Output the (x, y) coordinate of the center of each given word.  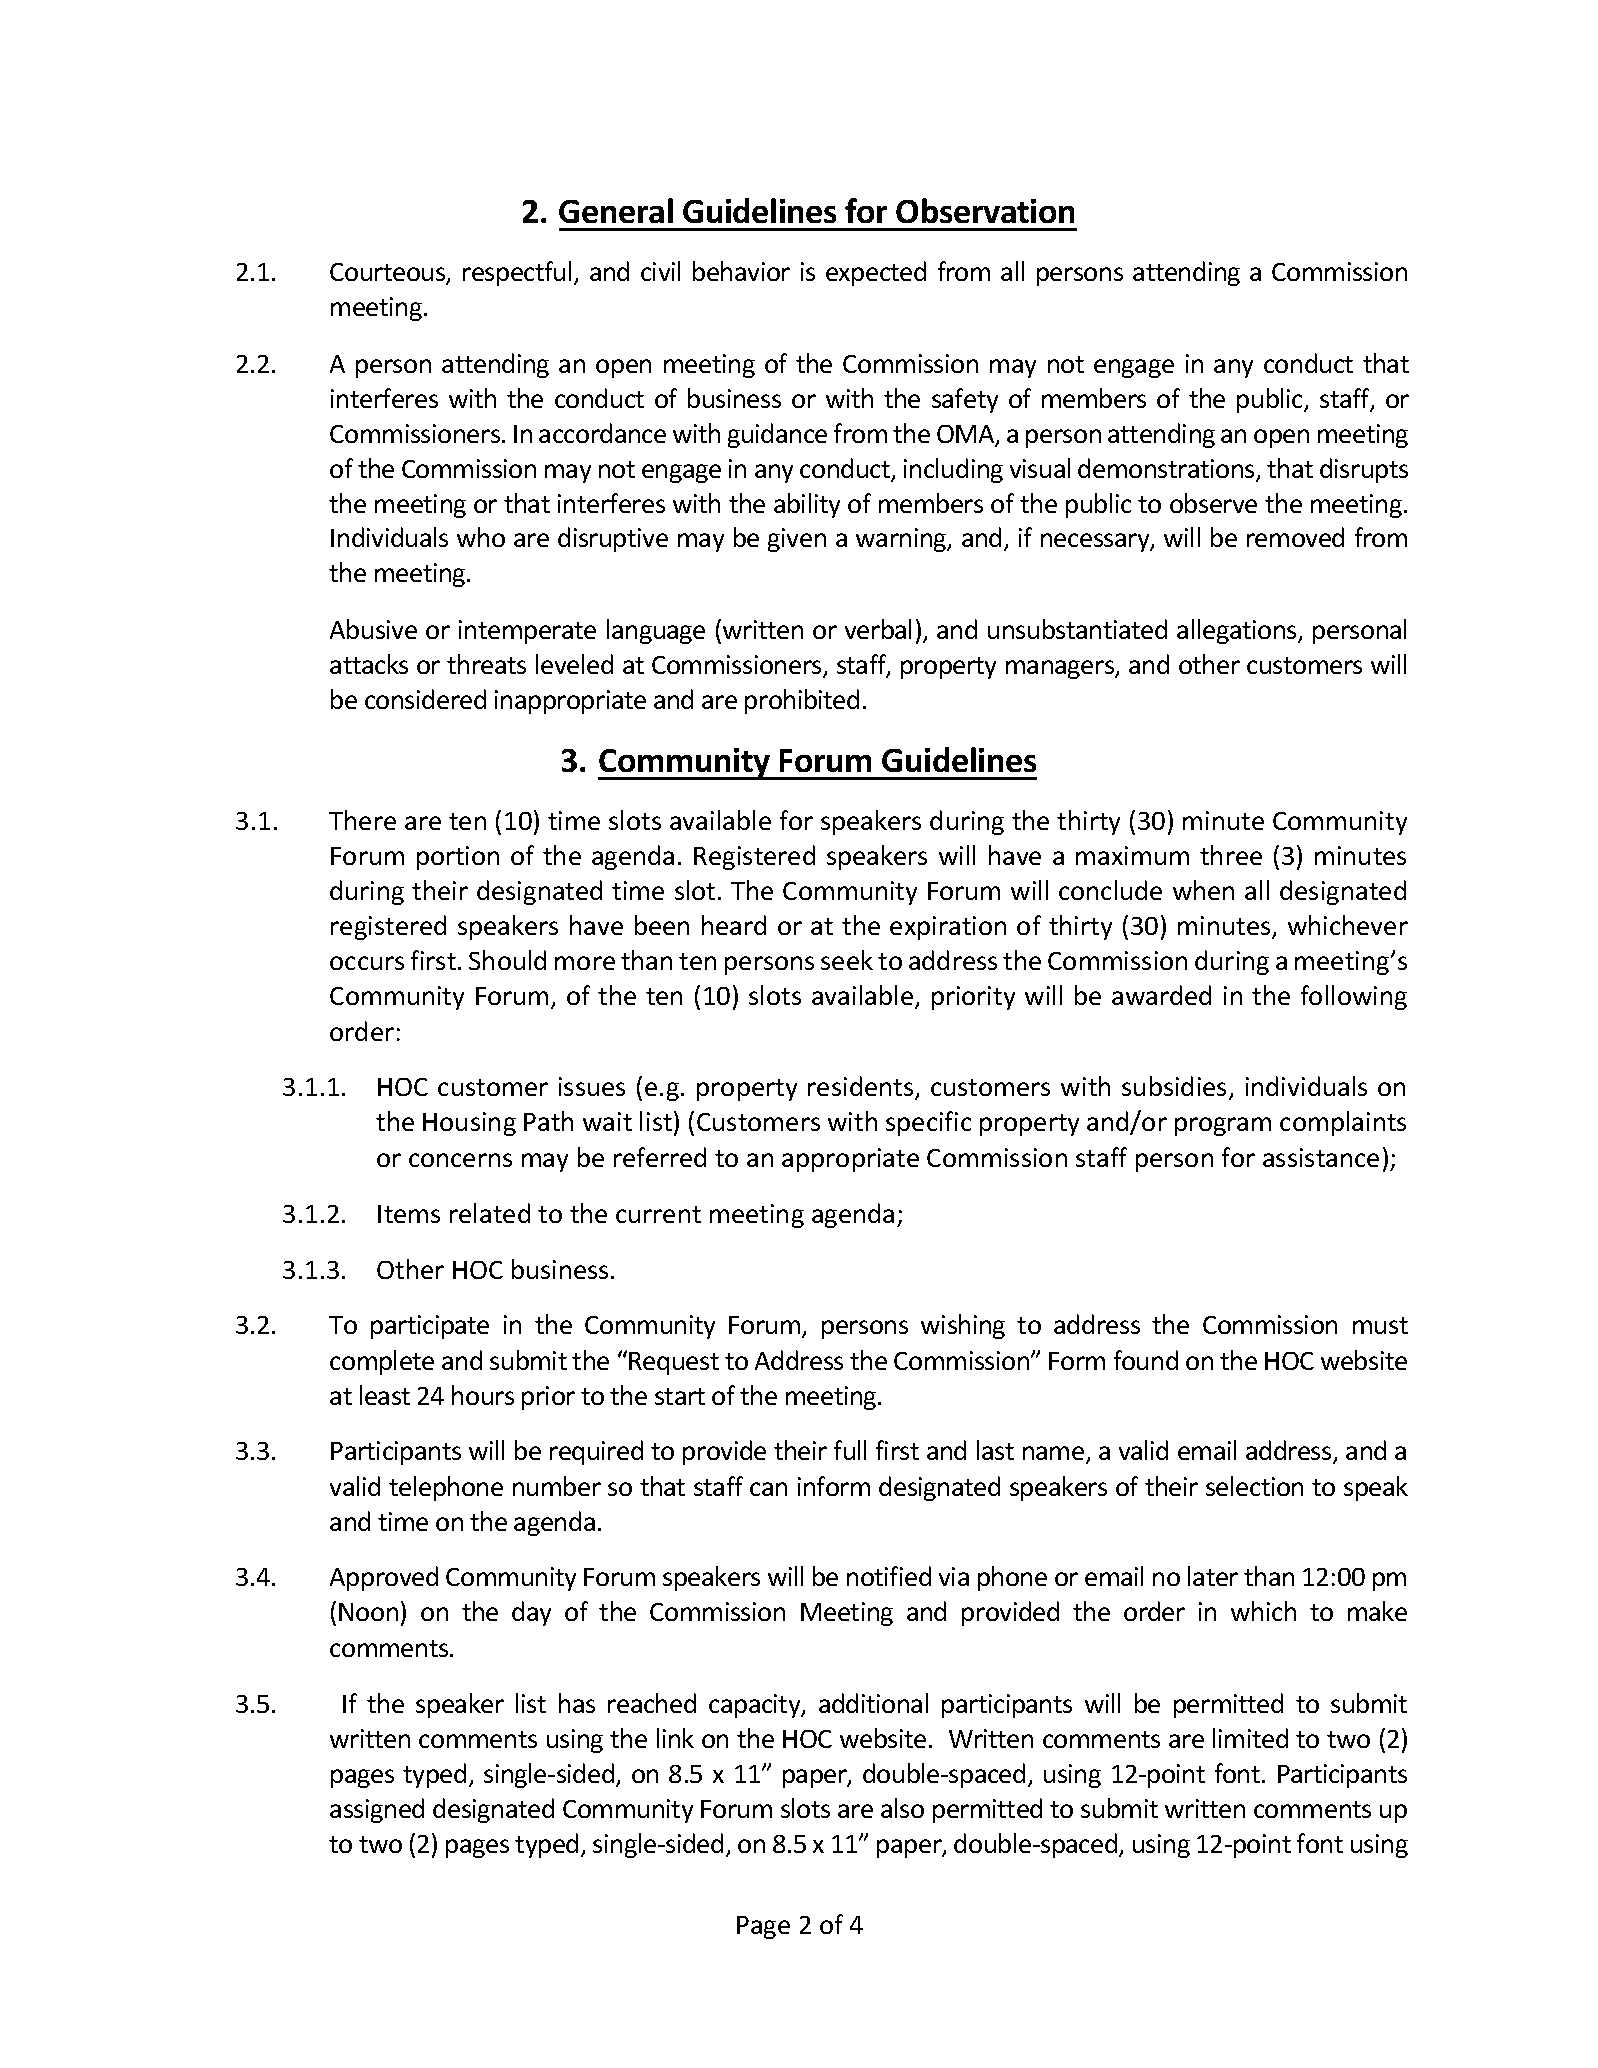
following (1354, 997)
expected (876, 273)
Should (507, 960)
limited (1250, 1738)
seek (847, 960)
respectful (517, 273)
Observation (985, 210)
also (902, 1808)
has (577, 1703)
